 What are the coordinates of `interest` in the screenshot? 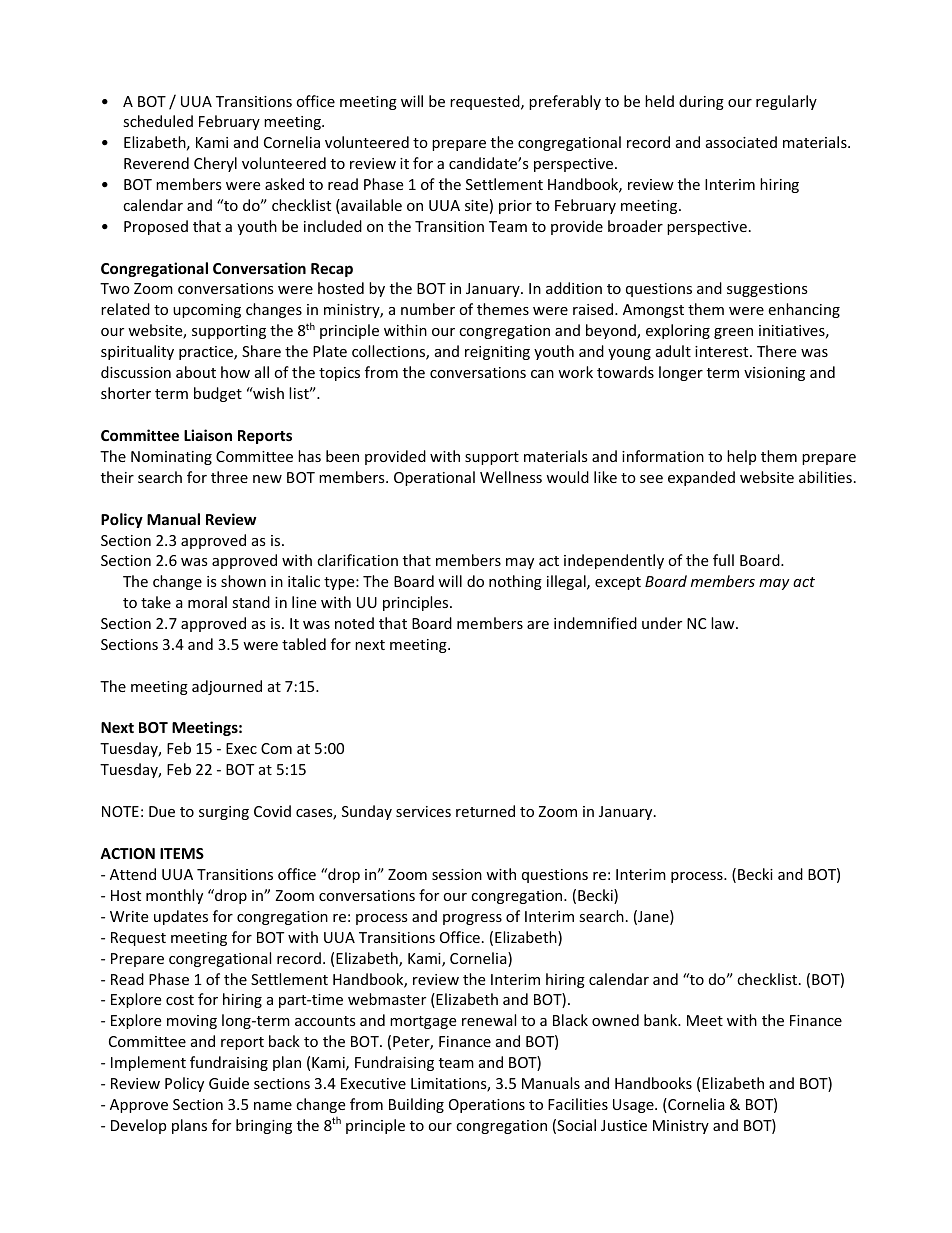 It's located at (723, 351).
